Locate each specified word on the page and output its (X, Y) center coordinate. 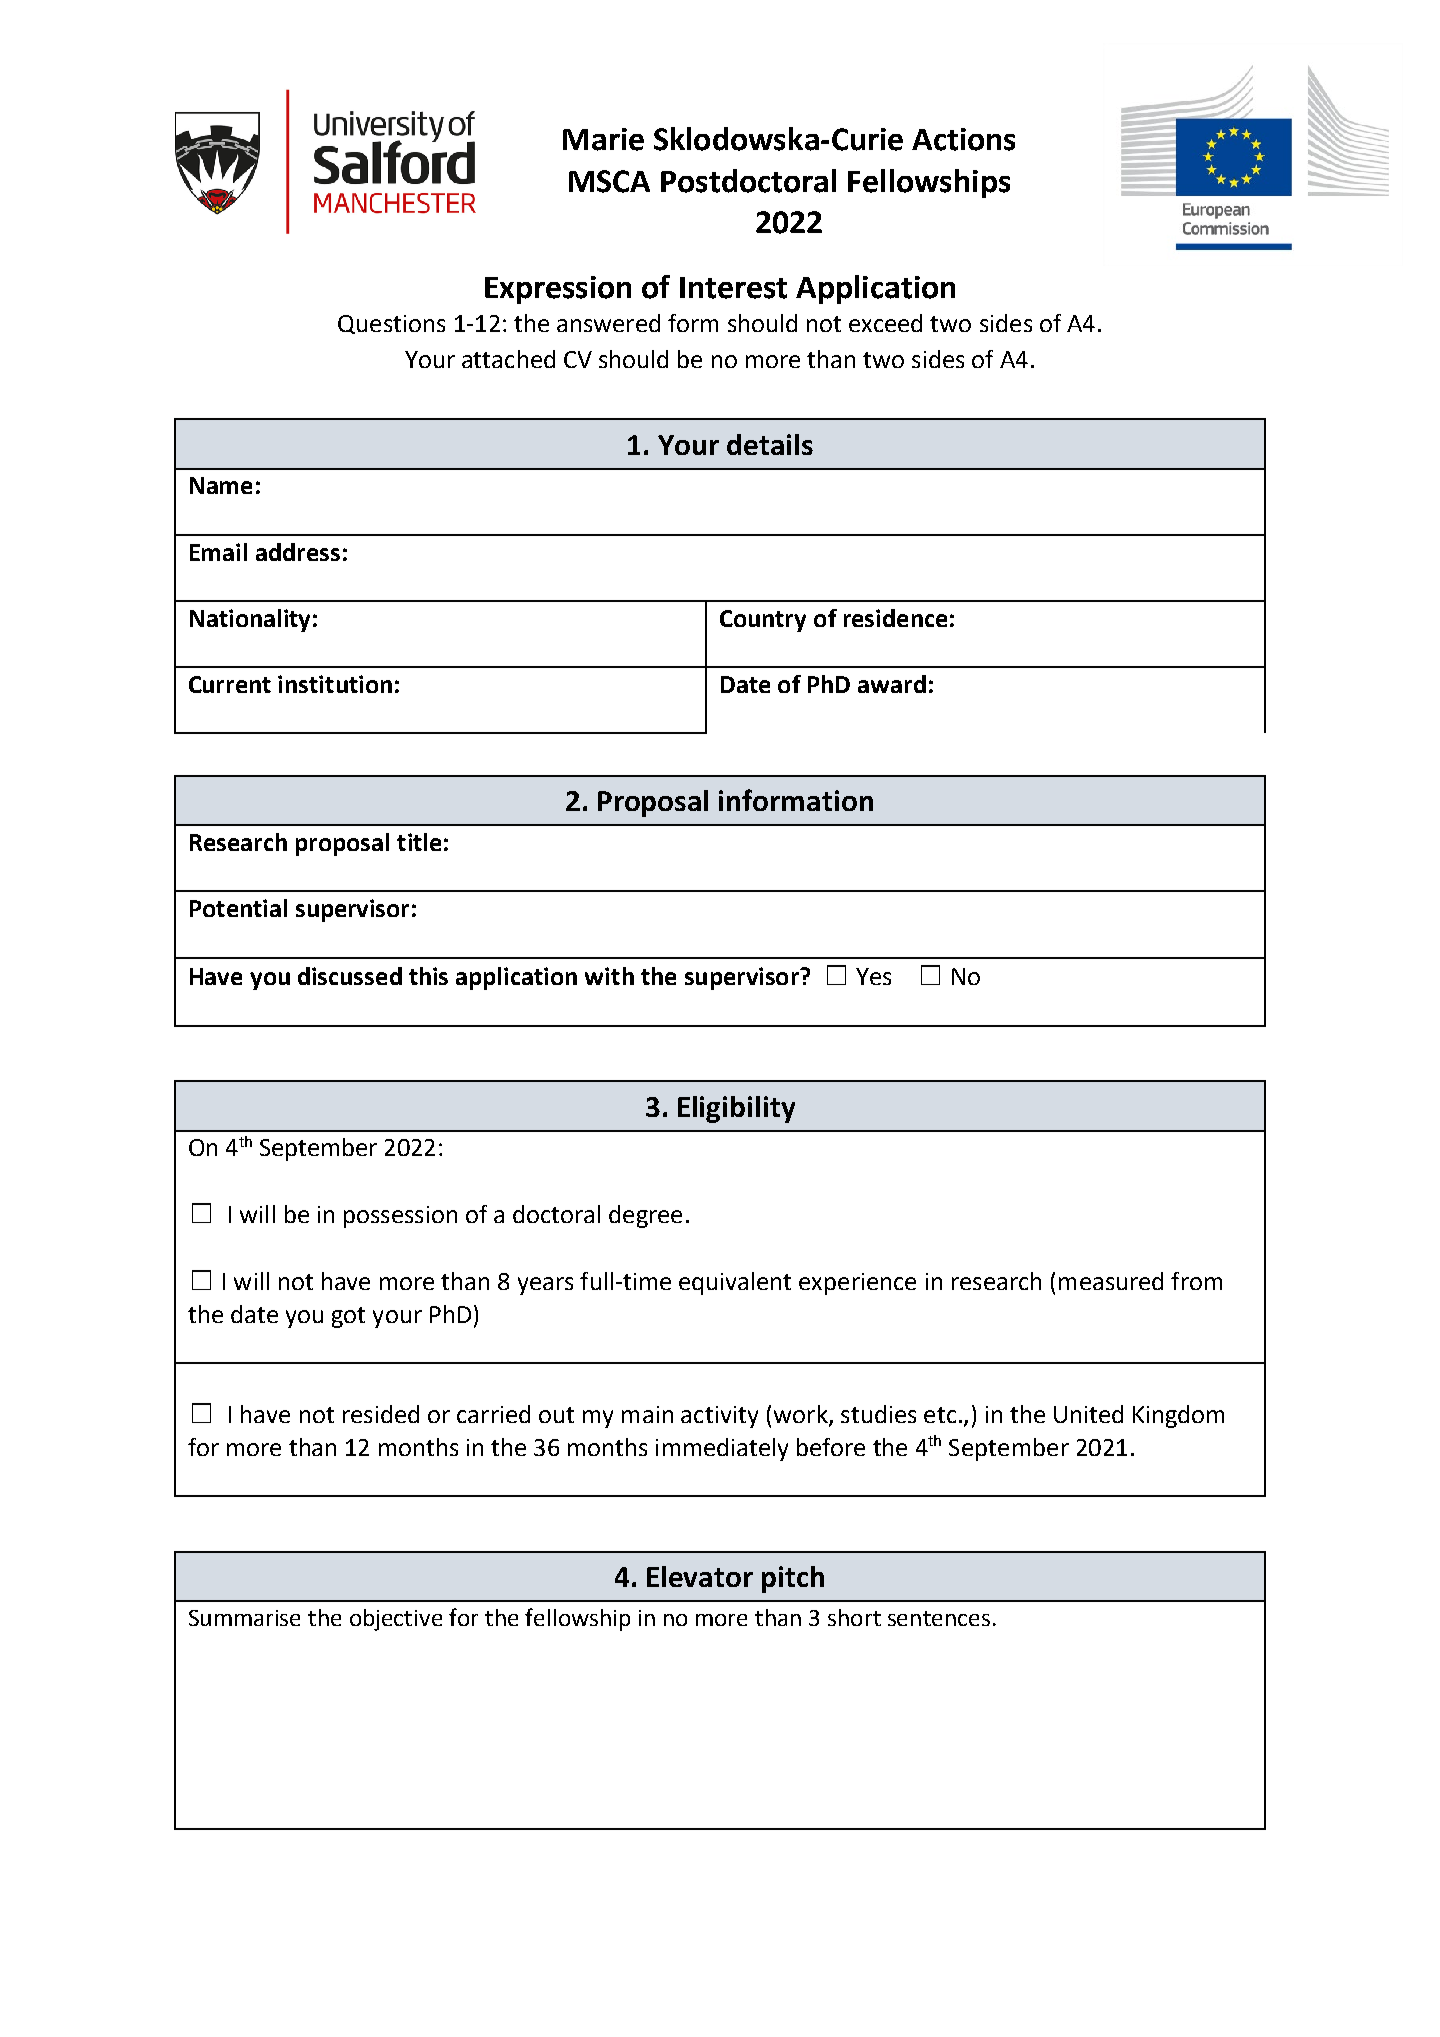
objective (396, 1620)
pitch (793, 1579)
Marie (603, 139)
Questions (391, 324)
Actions (963, 139)
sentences (939, 1618)
